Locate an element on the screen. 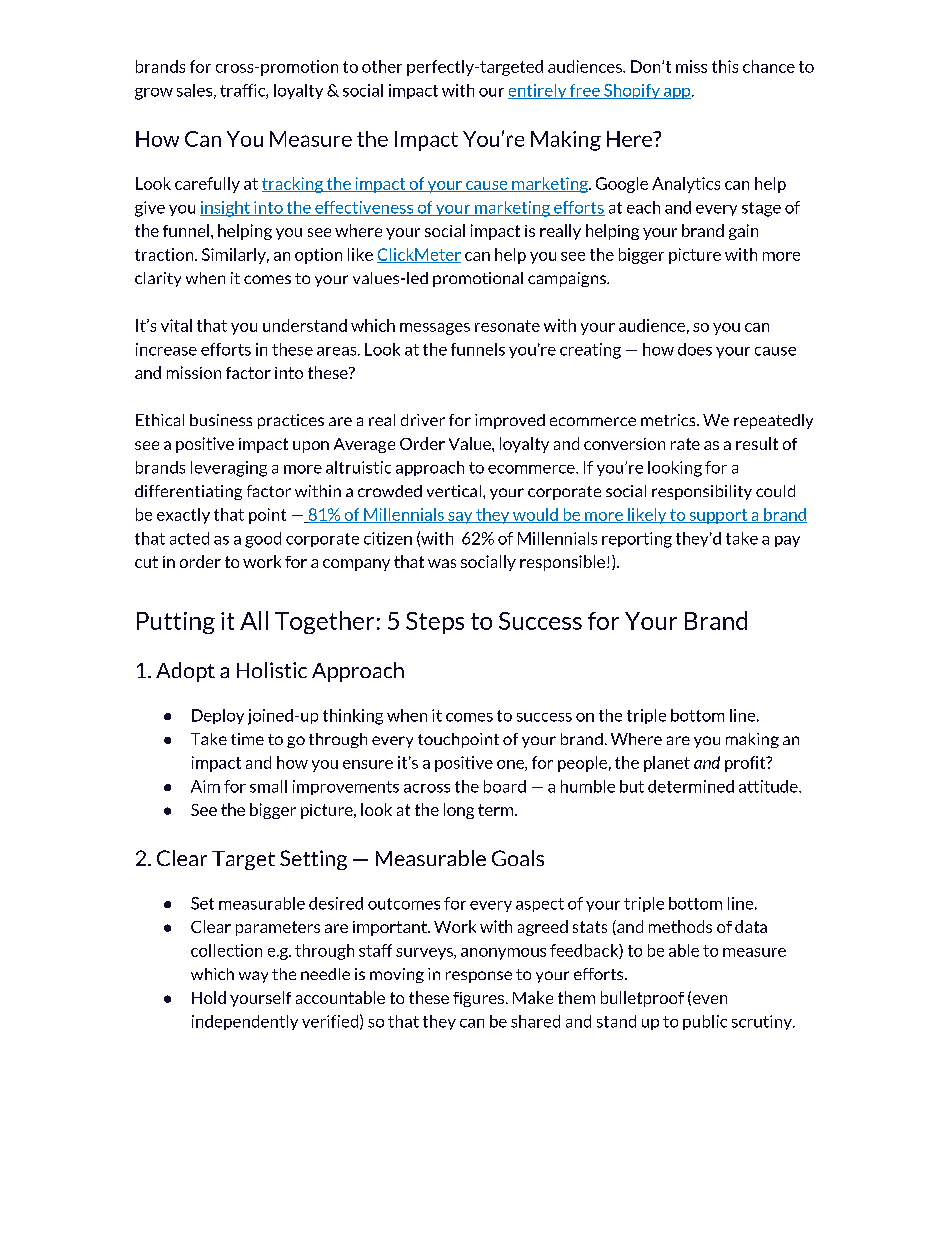 Image resolution: width=952 pixels, height=1233 pixels. does is located at coordinates (695, 349).
